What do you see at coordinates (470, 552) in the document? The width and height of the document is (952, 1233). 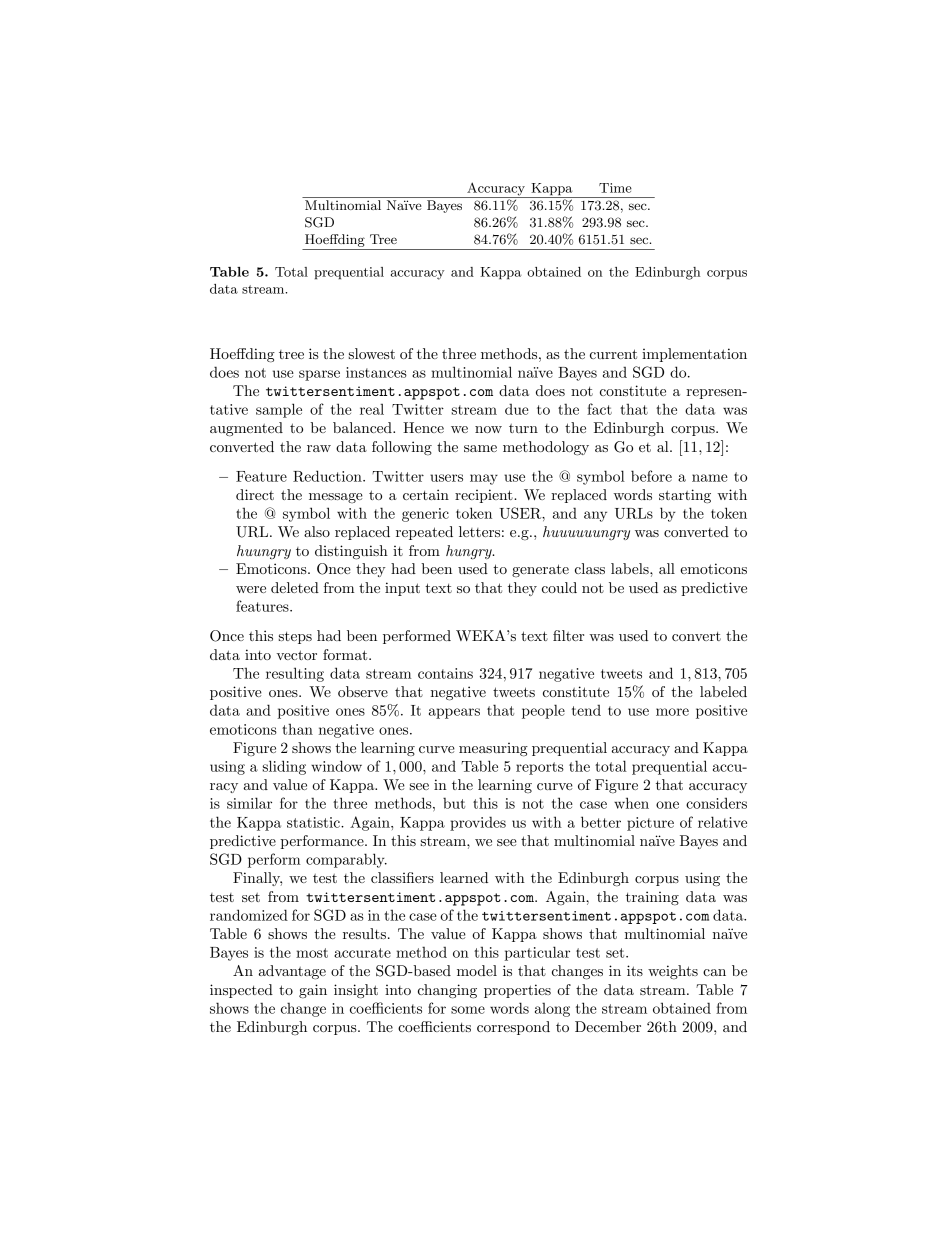 I see `hungry` at bounding box center [470, 552].
